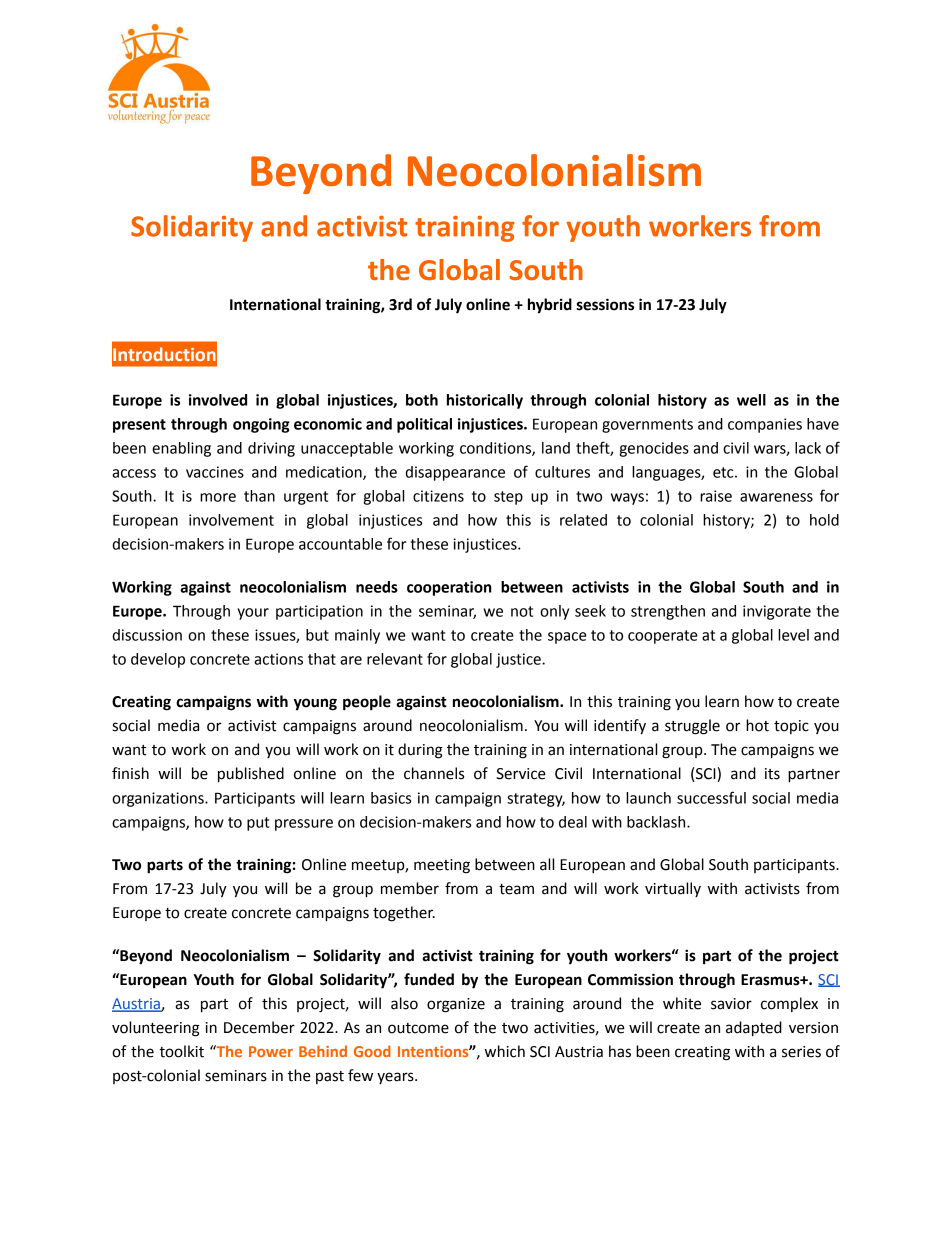 The height and width of the screenshot is (1233, 952). I want to click on hybrid, so click(550, 306).
